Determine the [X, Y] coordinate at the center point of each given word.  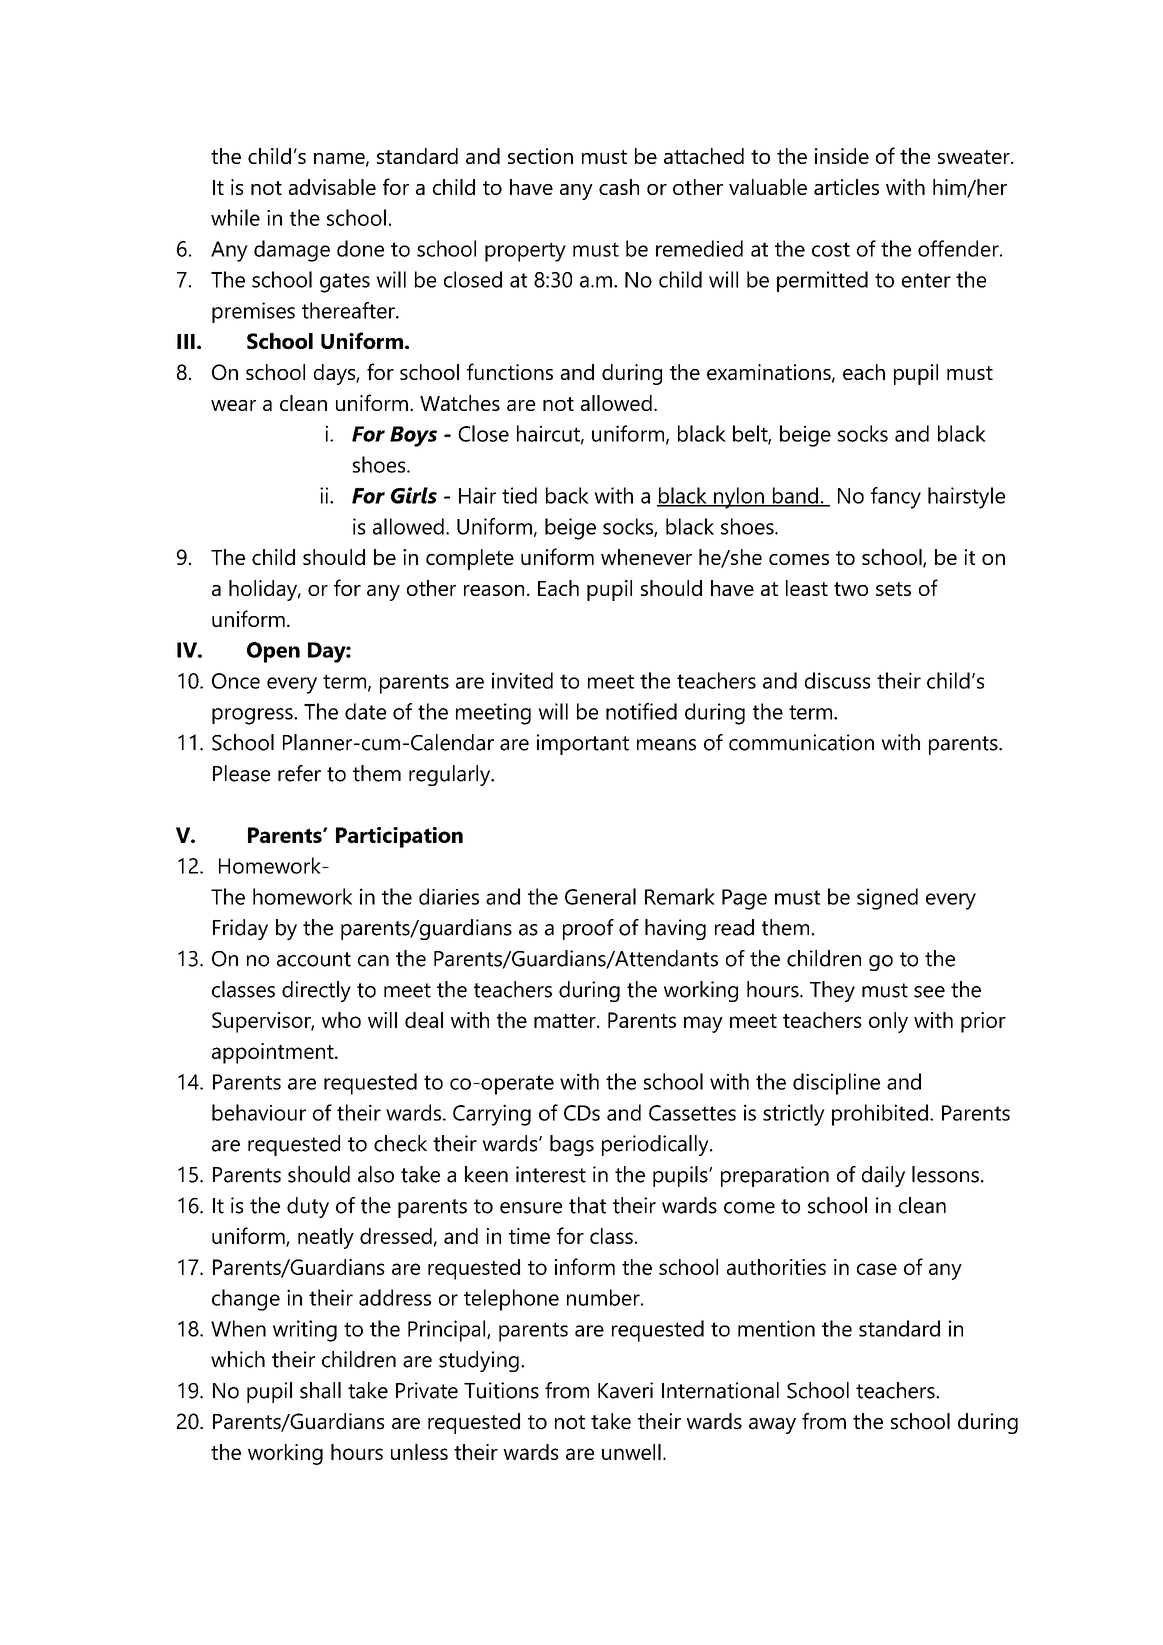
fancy [896, 498]
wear [233, 405]
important [583, 744]
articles [846, 187]
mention [776, 1328]
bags [572, 1145]
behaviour [259, 1112]
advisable [332, 187]
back [567, 495]
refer [299, 773]
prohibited [880, 1115]
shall [320, 1390]
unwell [631, 1452]
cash [619, 187]
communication [801, 742]
